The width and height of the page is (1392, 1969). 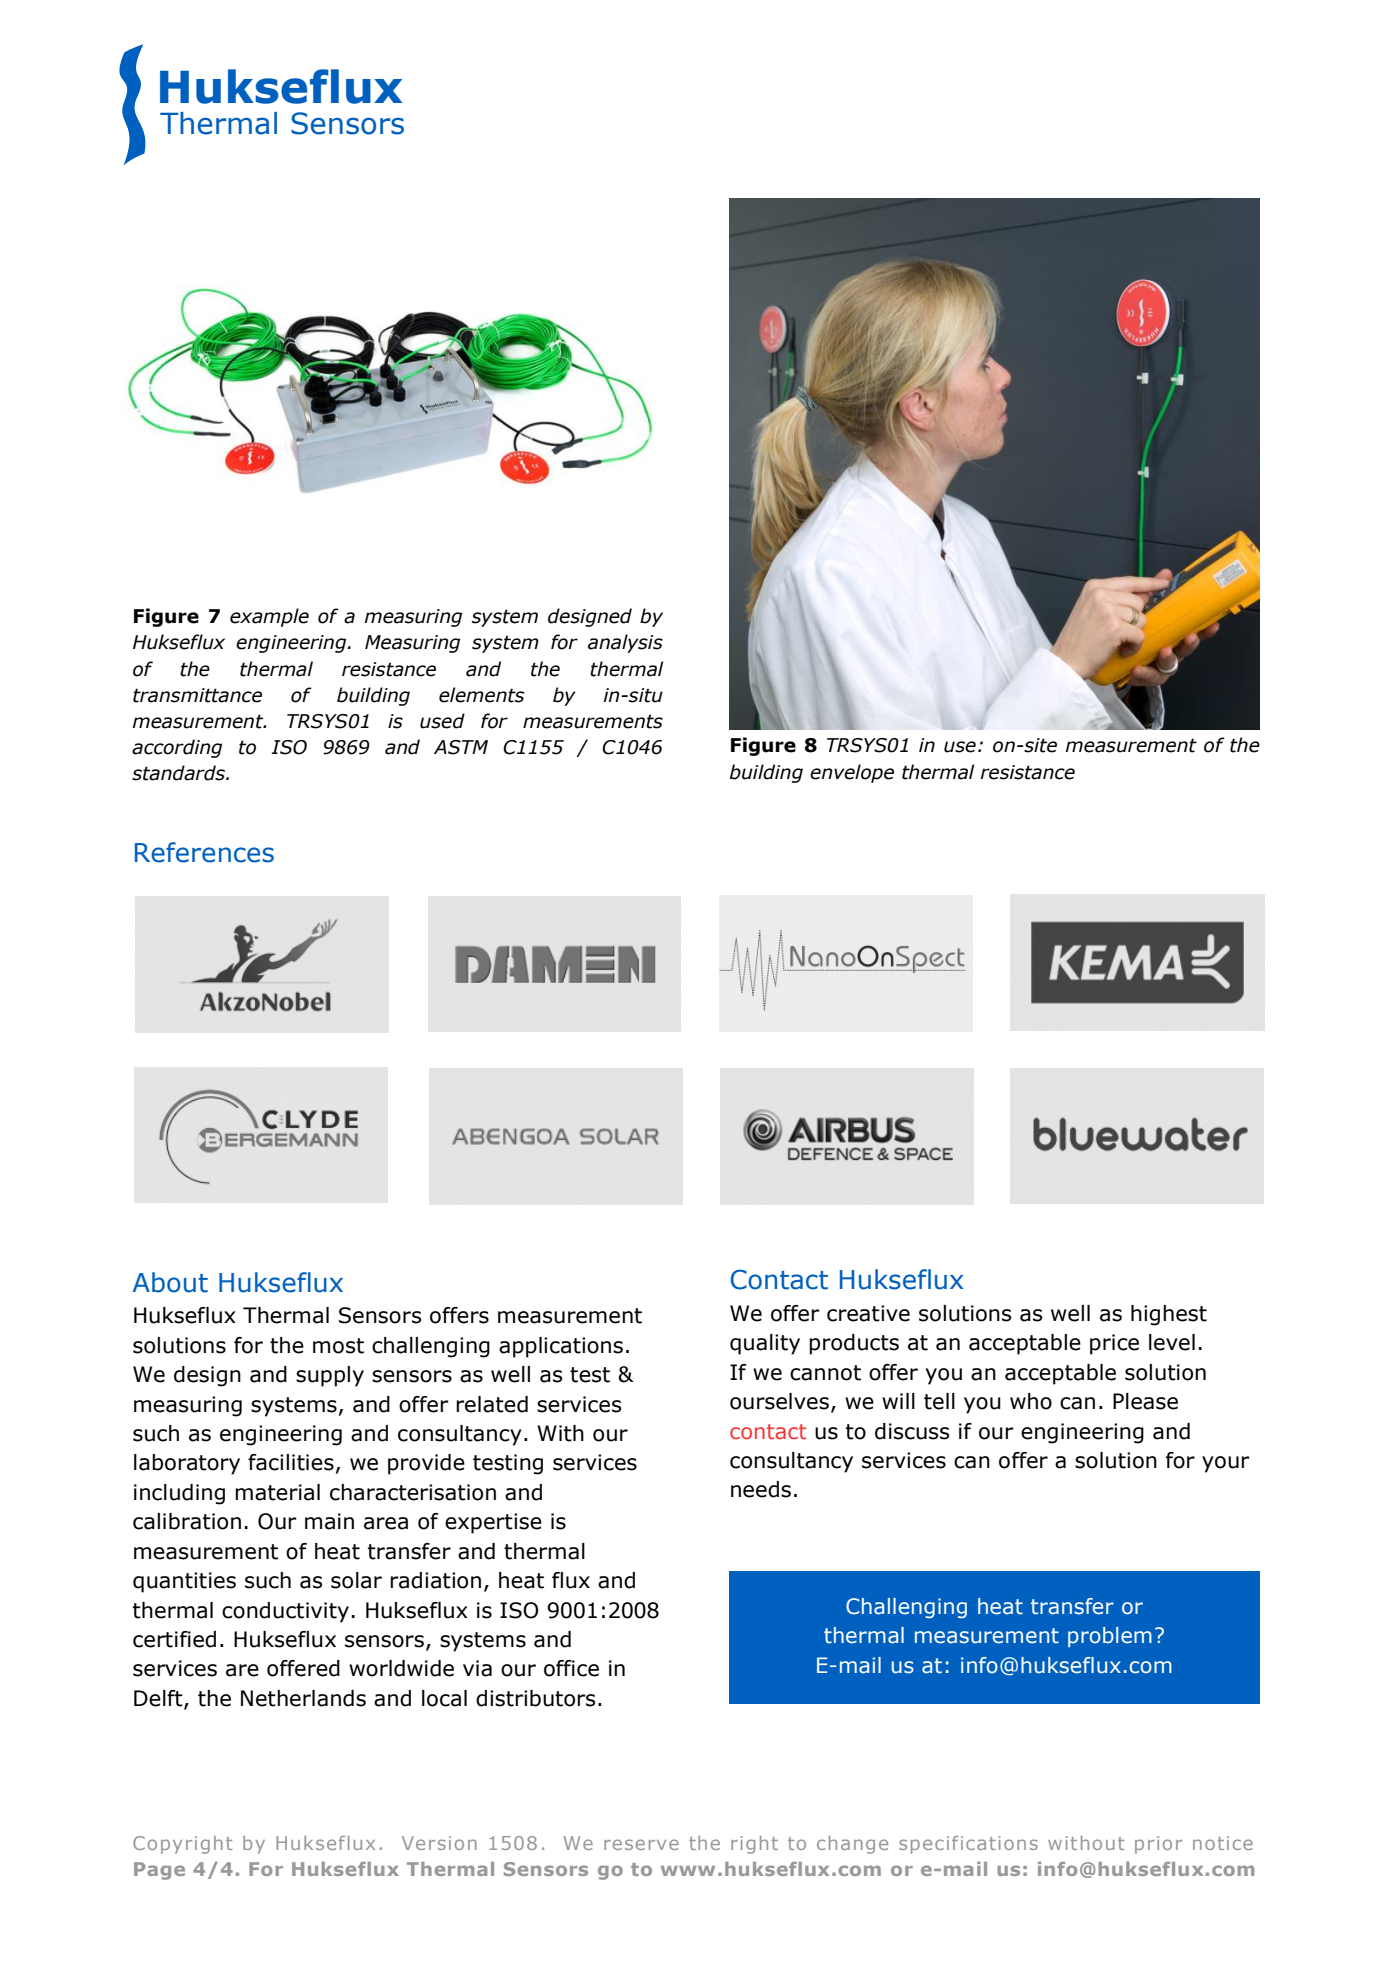 I want to click on creative, so click(x=868, y=1313).
